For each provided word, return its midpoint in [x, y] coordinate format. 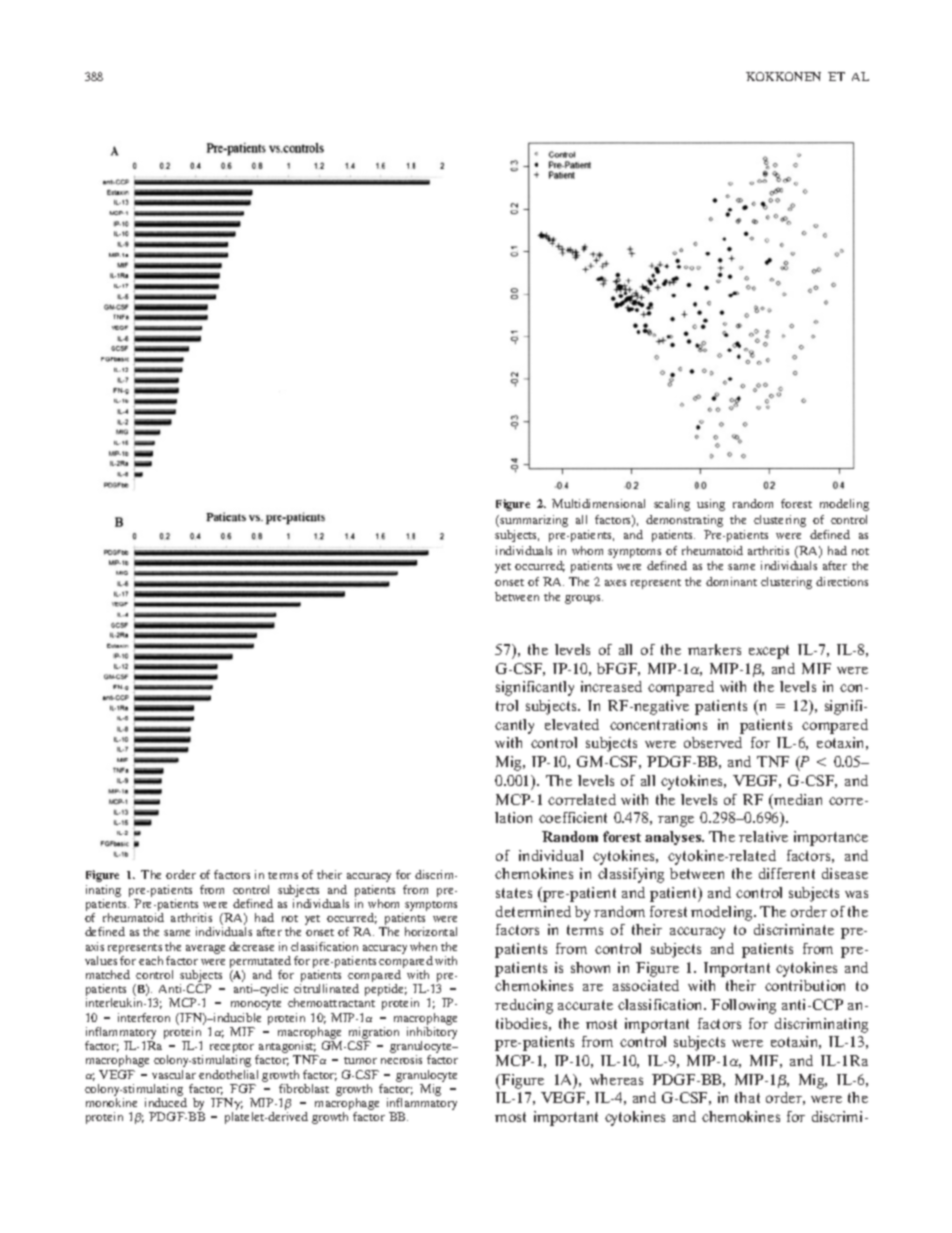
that [747, 1097]
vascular [174, 1074]
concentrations [658, 724]
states [514, 893]
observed [713, 742]
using [711, 505]
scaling [672, 505]
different [787, 873]
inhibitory [432, 1034]
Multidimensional [598, 503]
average [205, 949]
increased [611, 686]
